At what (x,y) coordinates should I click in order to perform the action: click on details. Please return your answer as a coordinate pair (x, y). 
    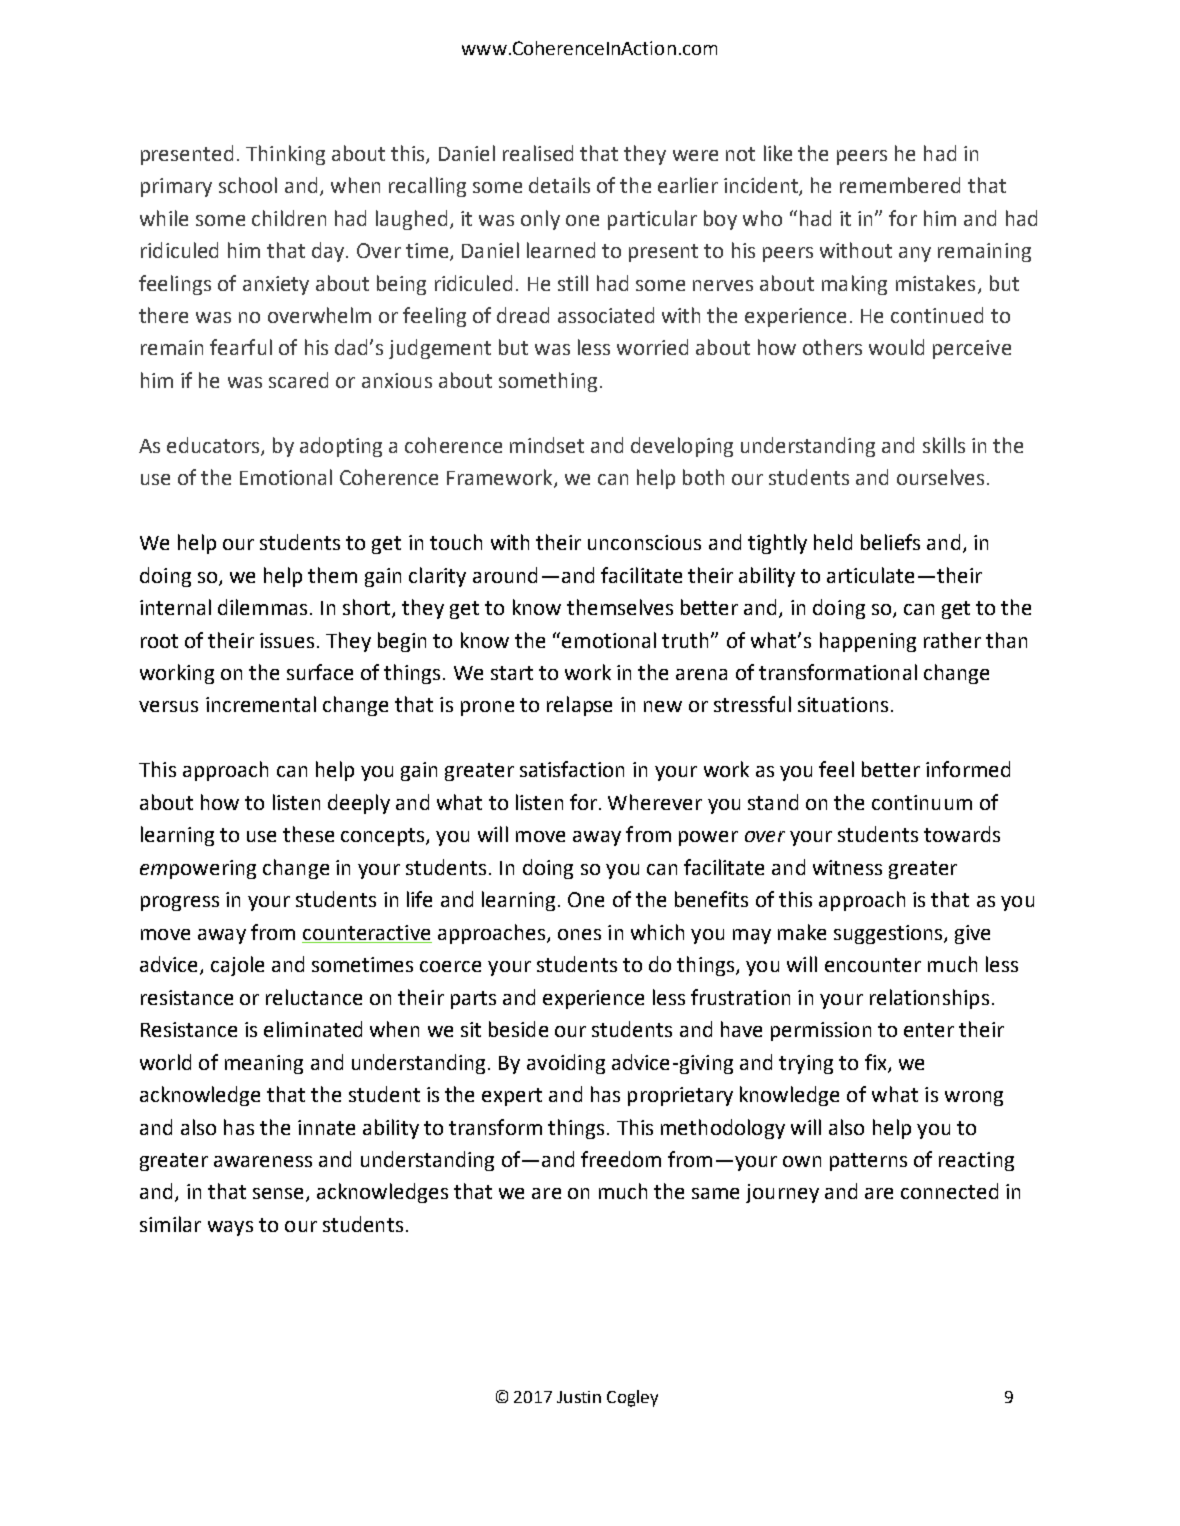
    Looking at the image, I should click on (559, 185).
